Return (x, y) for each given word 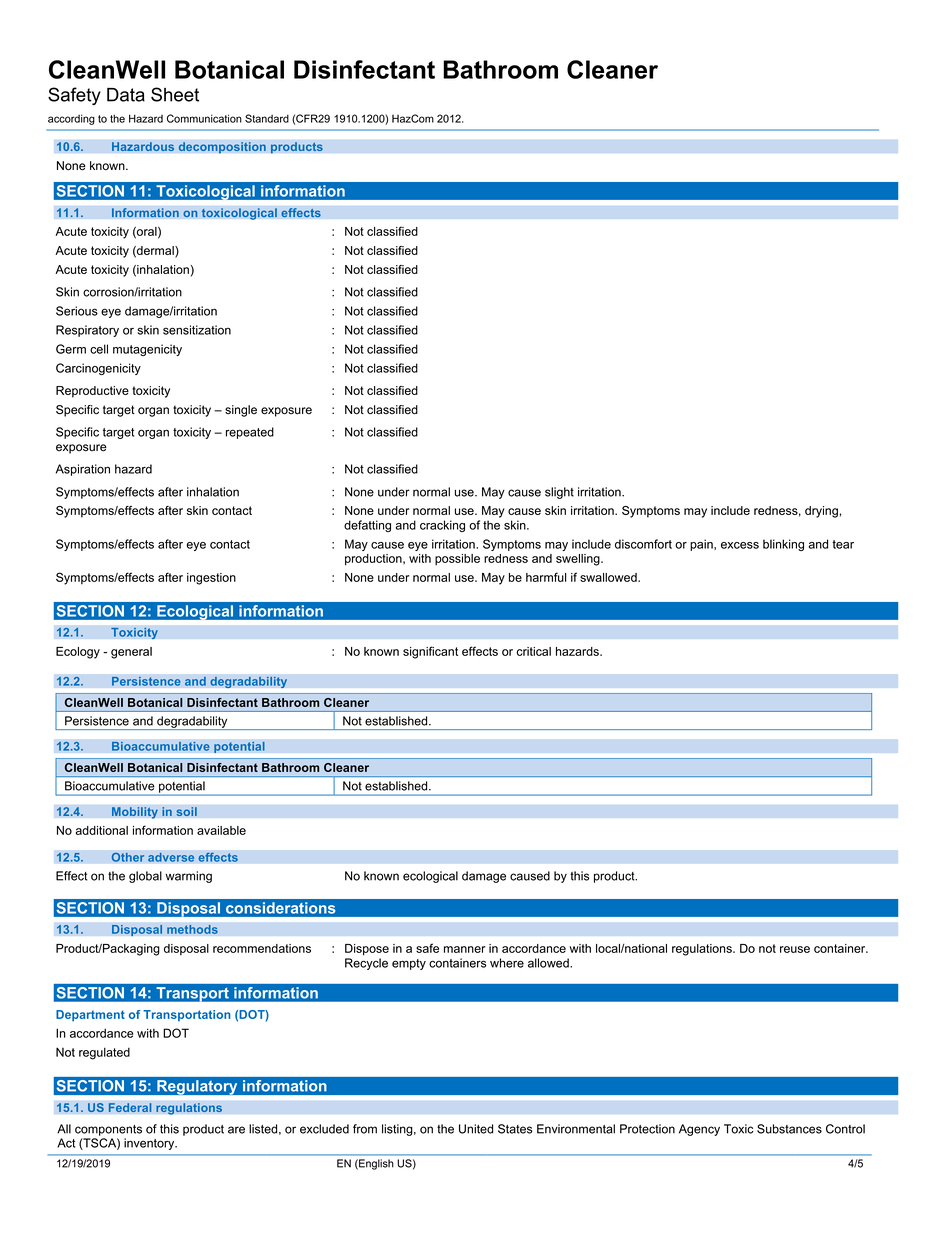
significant (430, 652)
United (476, 1129)
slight (559, 493)
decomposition (222, 148)
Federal (130, 1108)
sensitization (197, 330)
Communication (204, 118)
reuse (795, 949)
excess (740, 545)
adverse (171, 857)
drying (821, 512)
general (131, 653)
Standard (267, 118)
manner (464, 949)
